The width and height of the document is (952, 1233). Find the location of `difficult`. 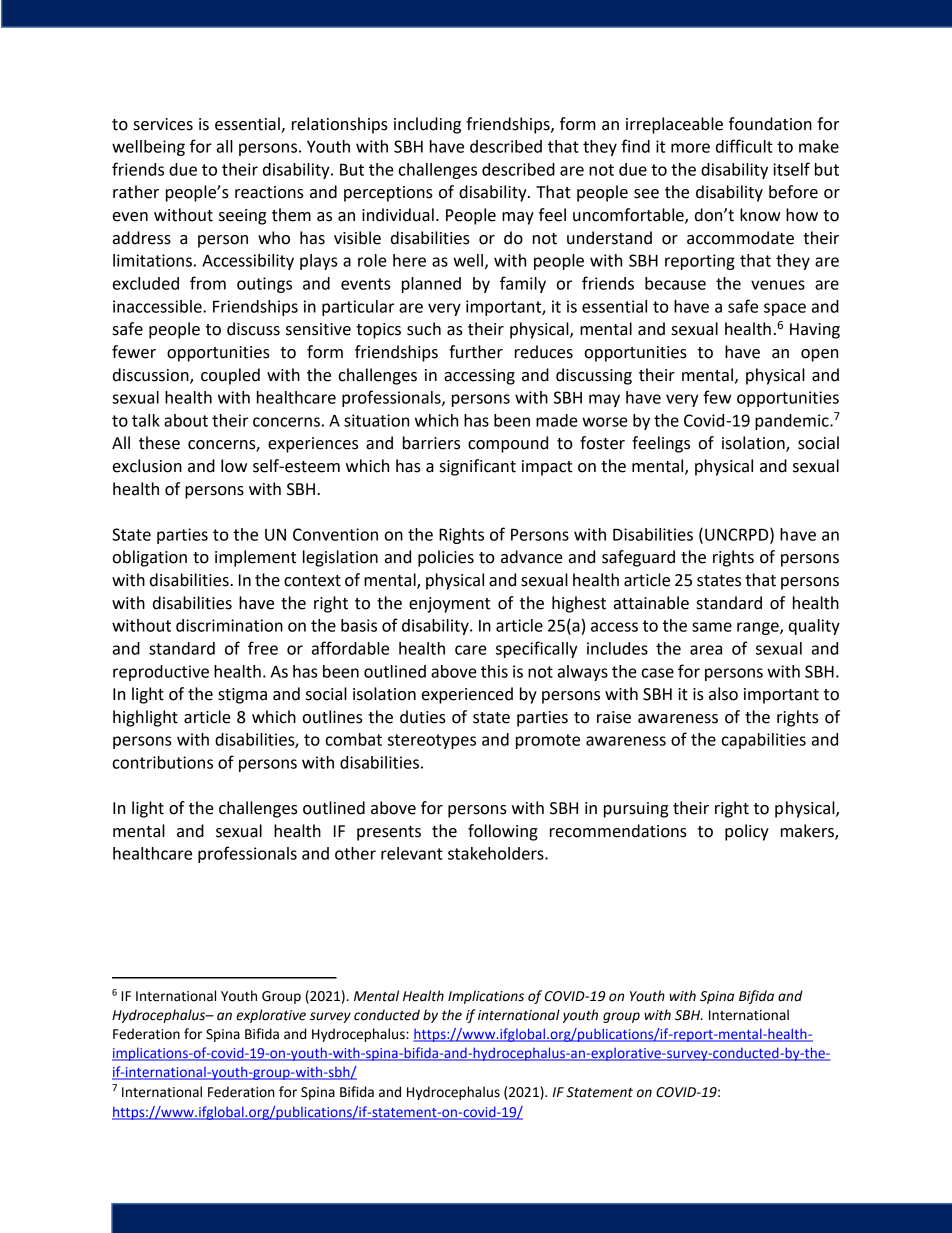

difficult is located at coordinates (744, 146).
